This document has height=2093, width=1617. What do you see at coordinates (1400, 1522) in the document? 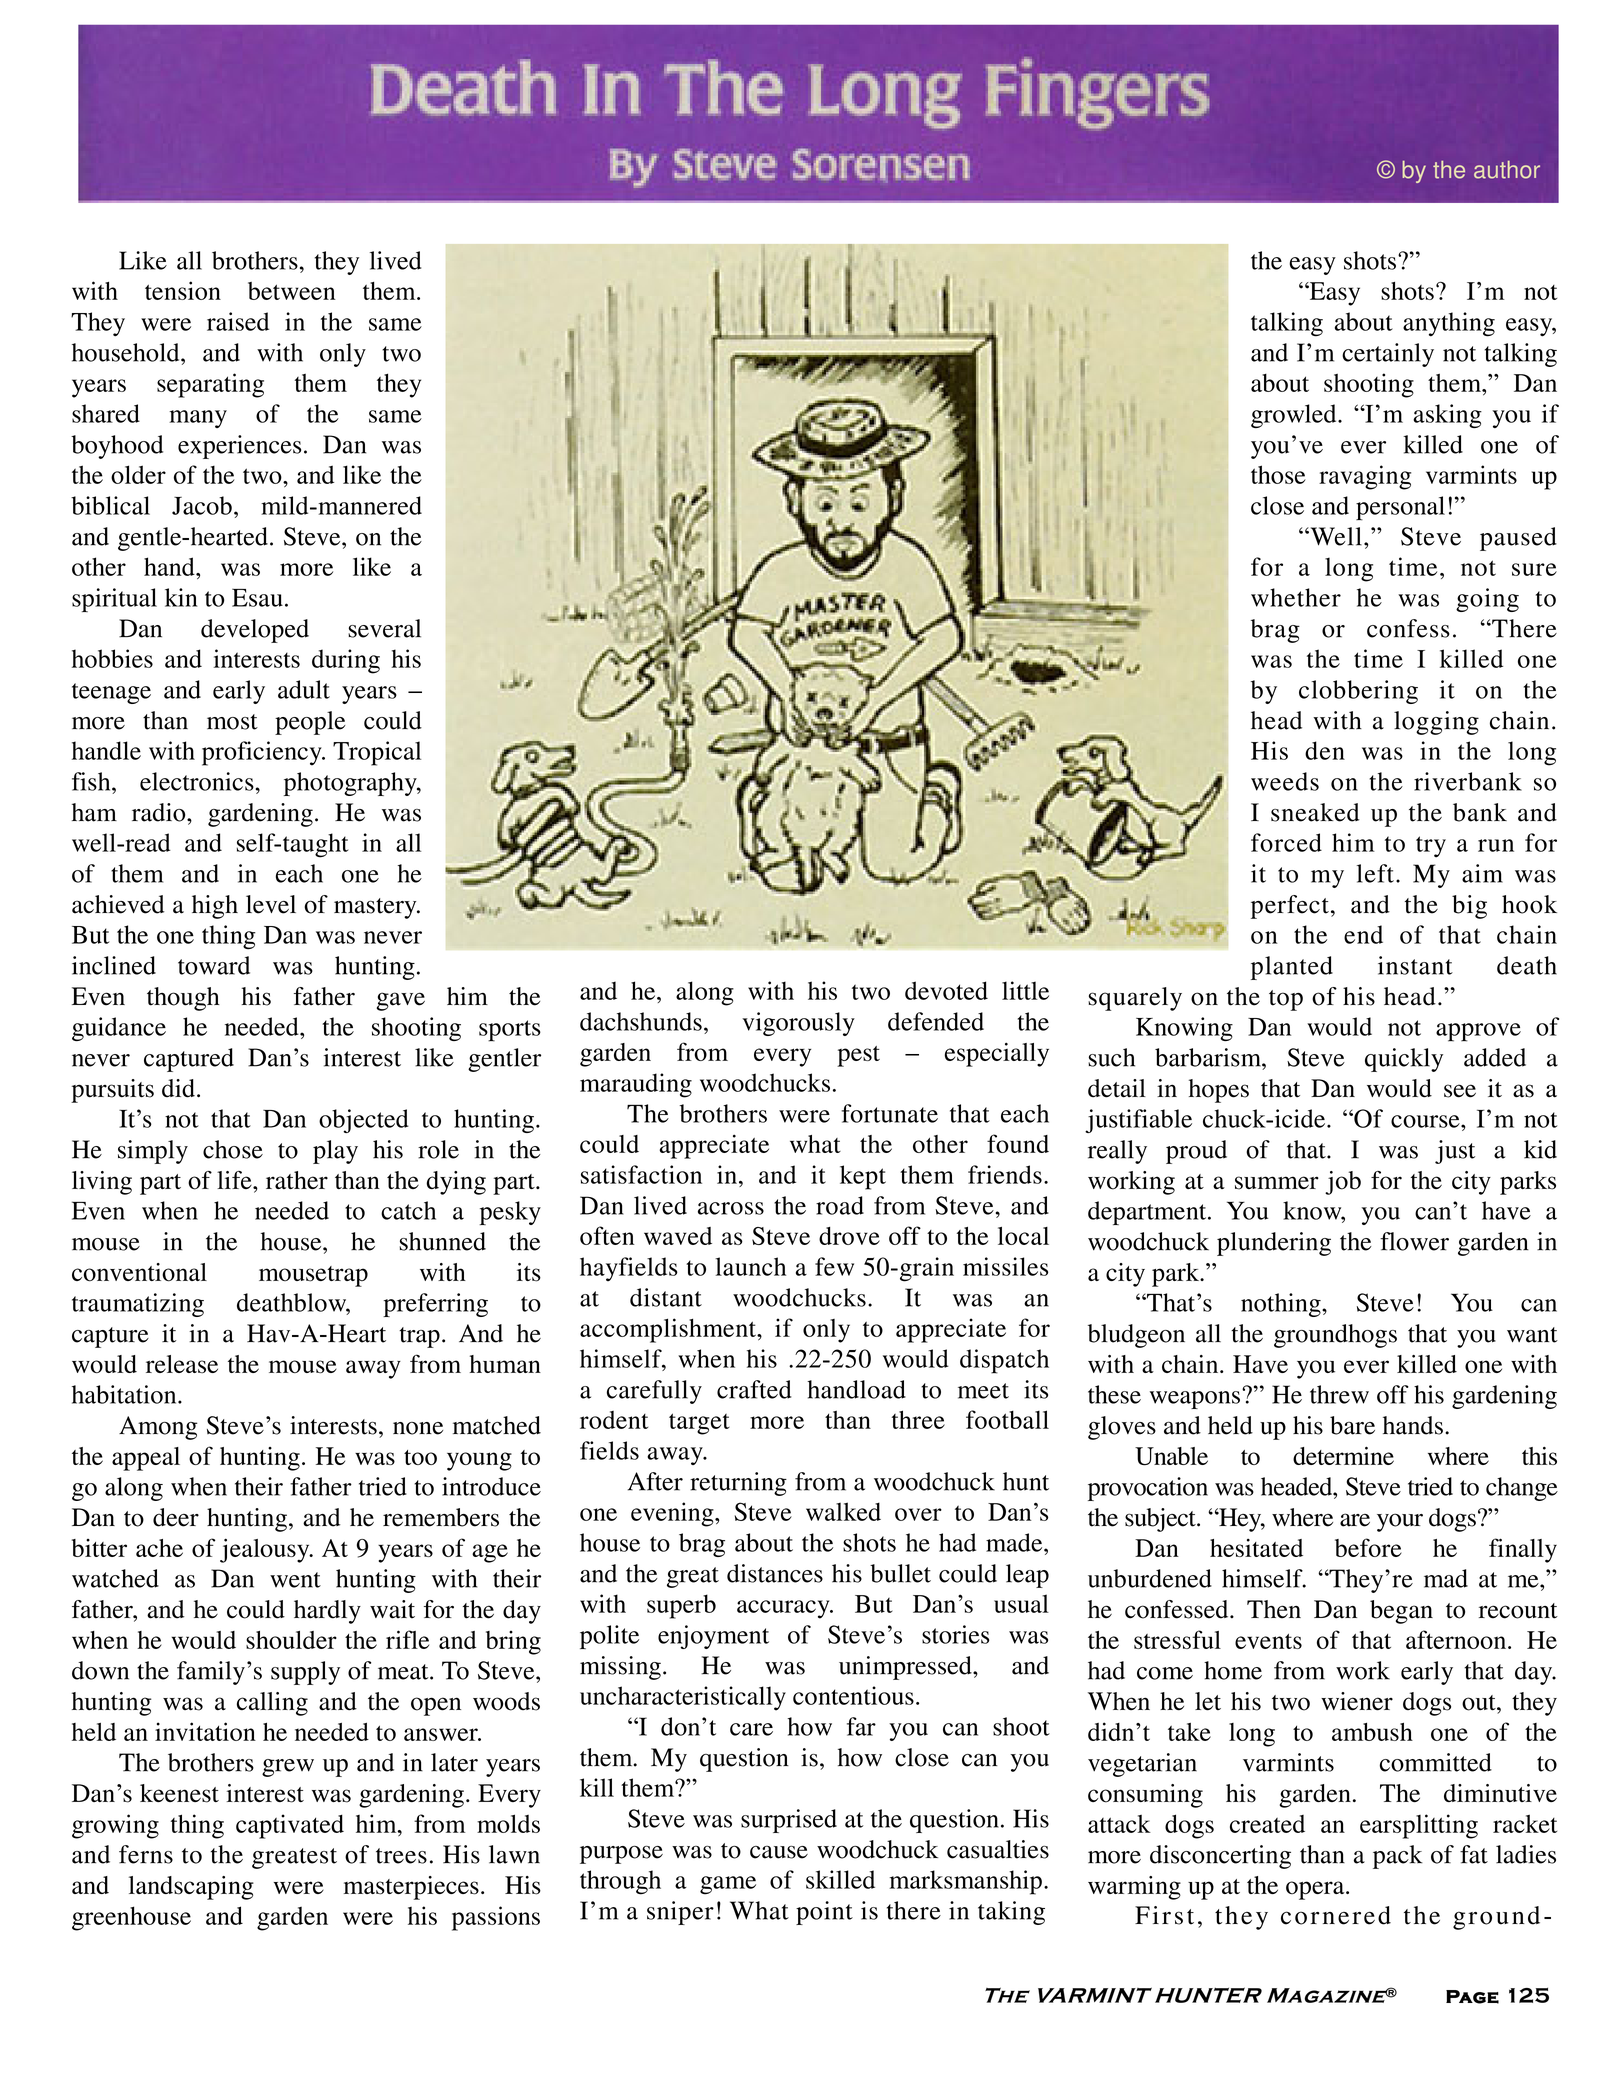
I see `your` at bounding box center [1400, 1522].
